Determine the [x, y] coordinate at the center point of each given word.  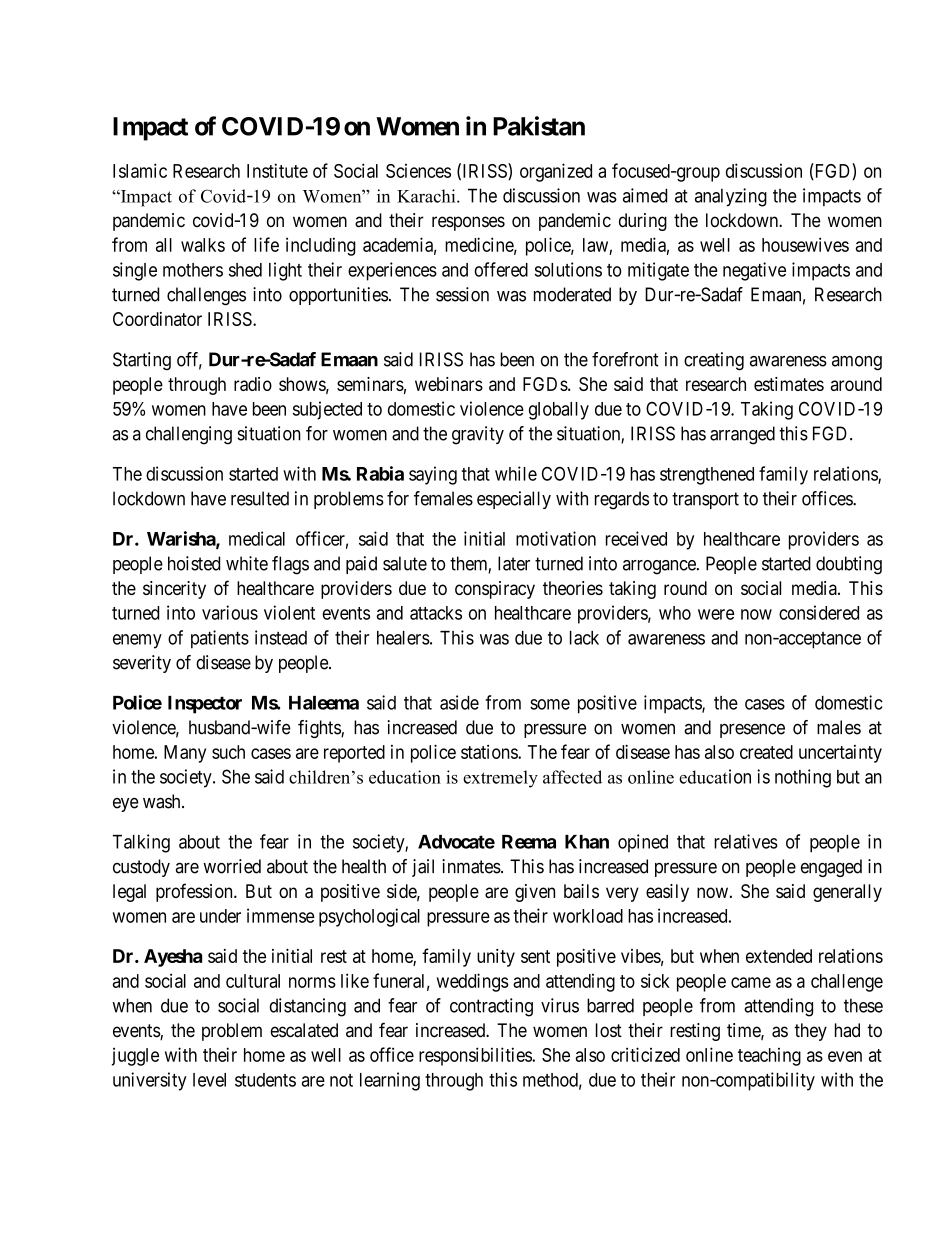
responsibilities [476, 1056]
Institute [277, 170]
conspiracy [495, 590]
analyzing [731, 197]
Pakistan [539, 126]
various [230, 612]
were [716, 614]
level [209, 1080]
